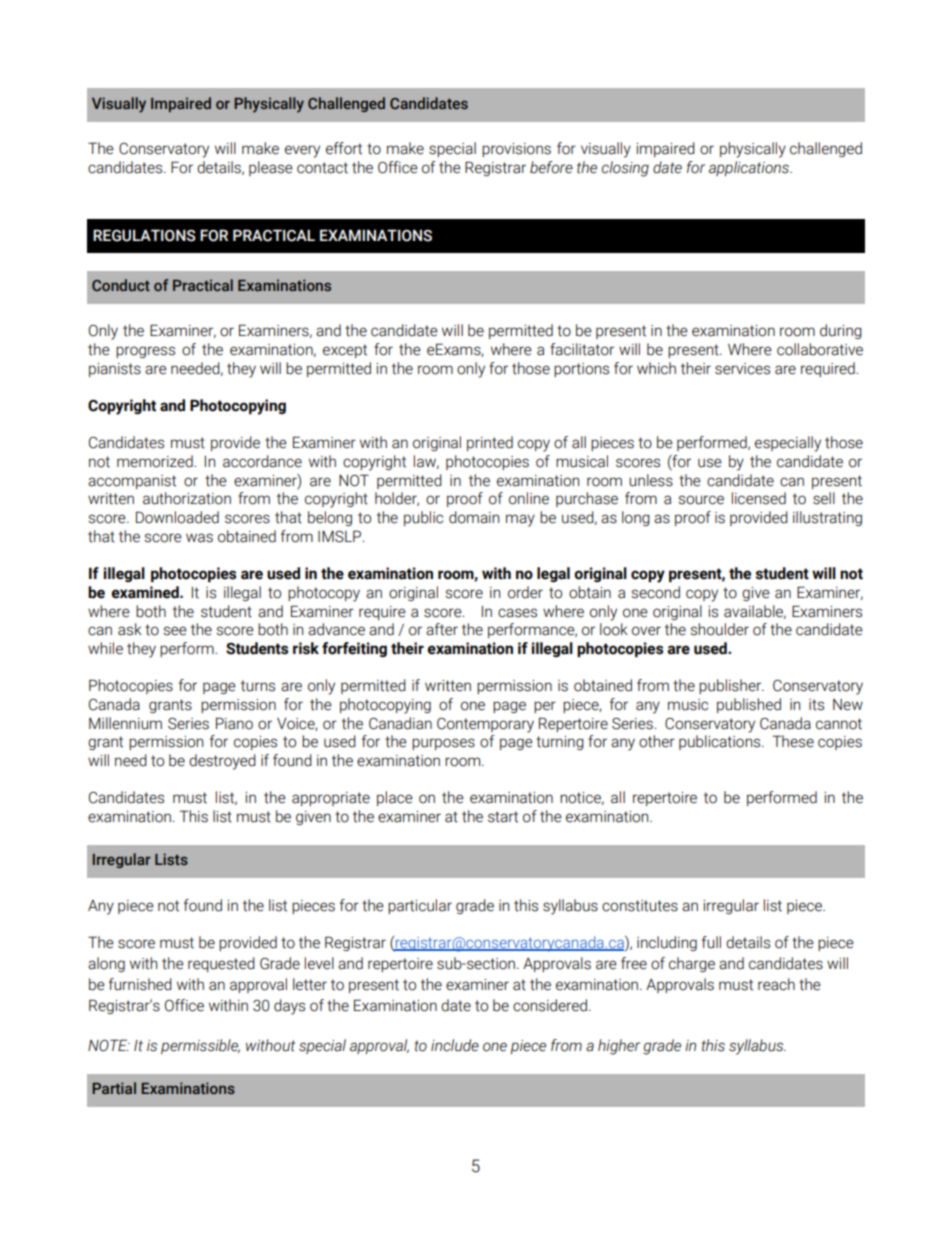  What do you see at coordinates (442, 629) in the image?
I see `after` at bounding box center [442, 629].
